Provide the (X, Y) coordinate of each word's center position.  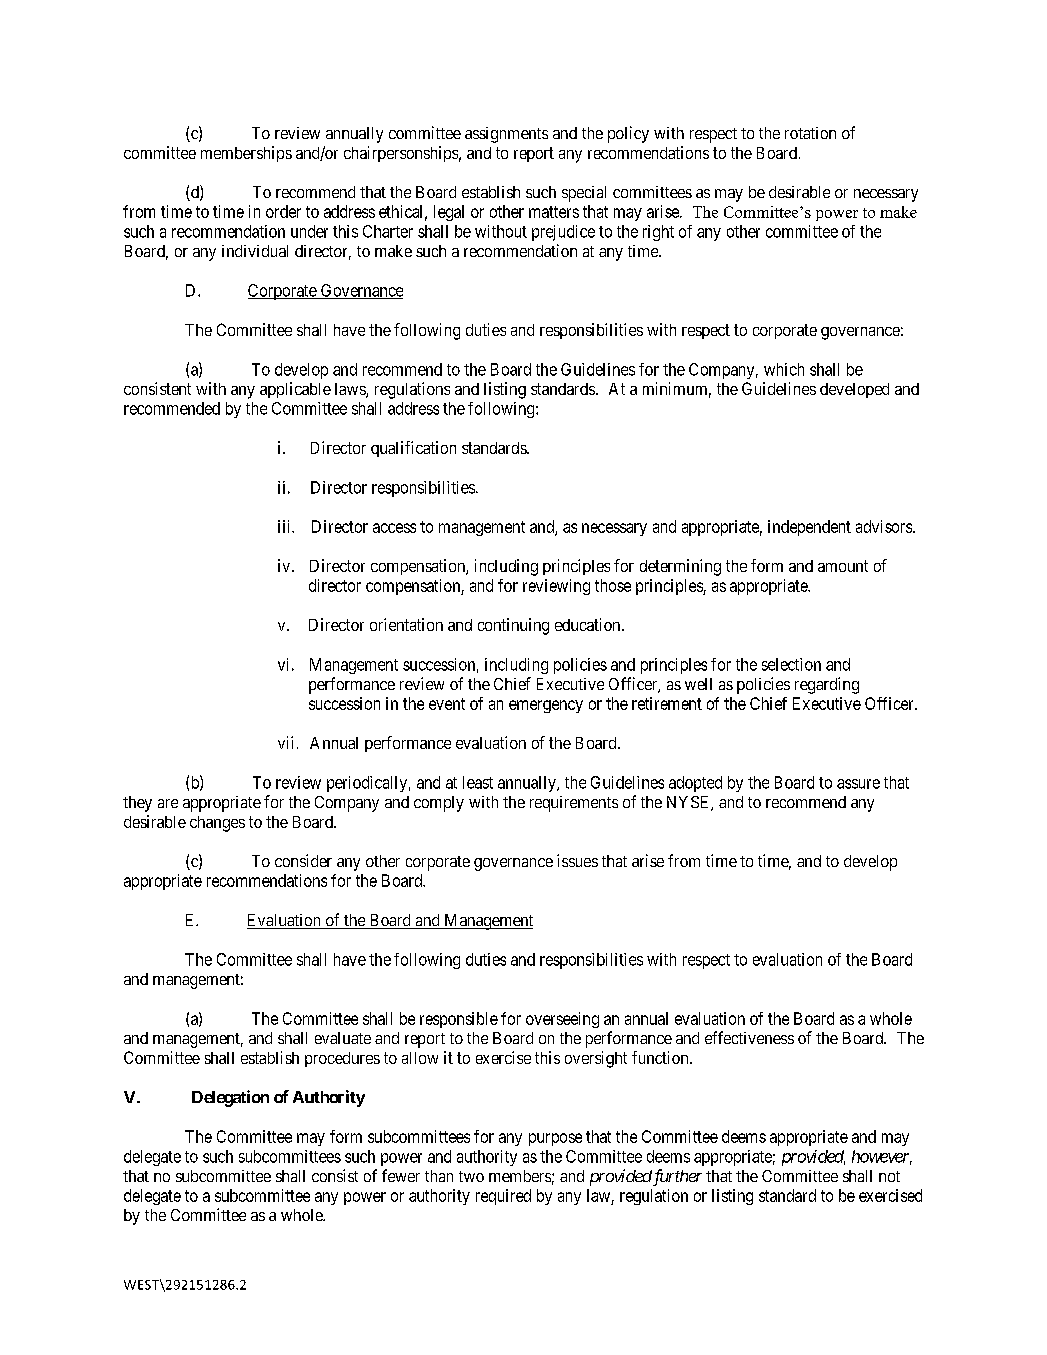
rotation (810, 133)
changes (217, 824)
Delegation (230, 1098)
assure (858, 784)
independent (809, 528)
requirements (574, 804)
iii (285, 526)
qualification (413, 449)
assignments (506, 135)
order (283, 211)
